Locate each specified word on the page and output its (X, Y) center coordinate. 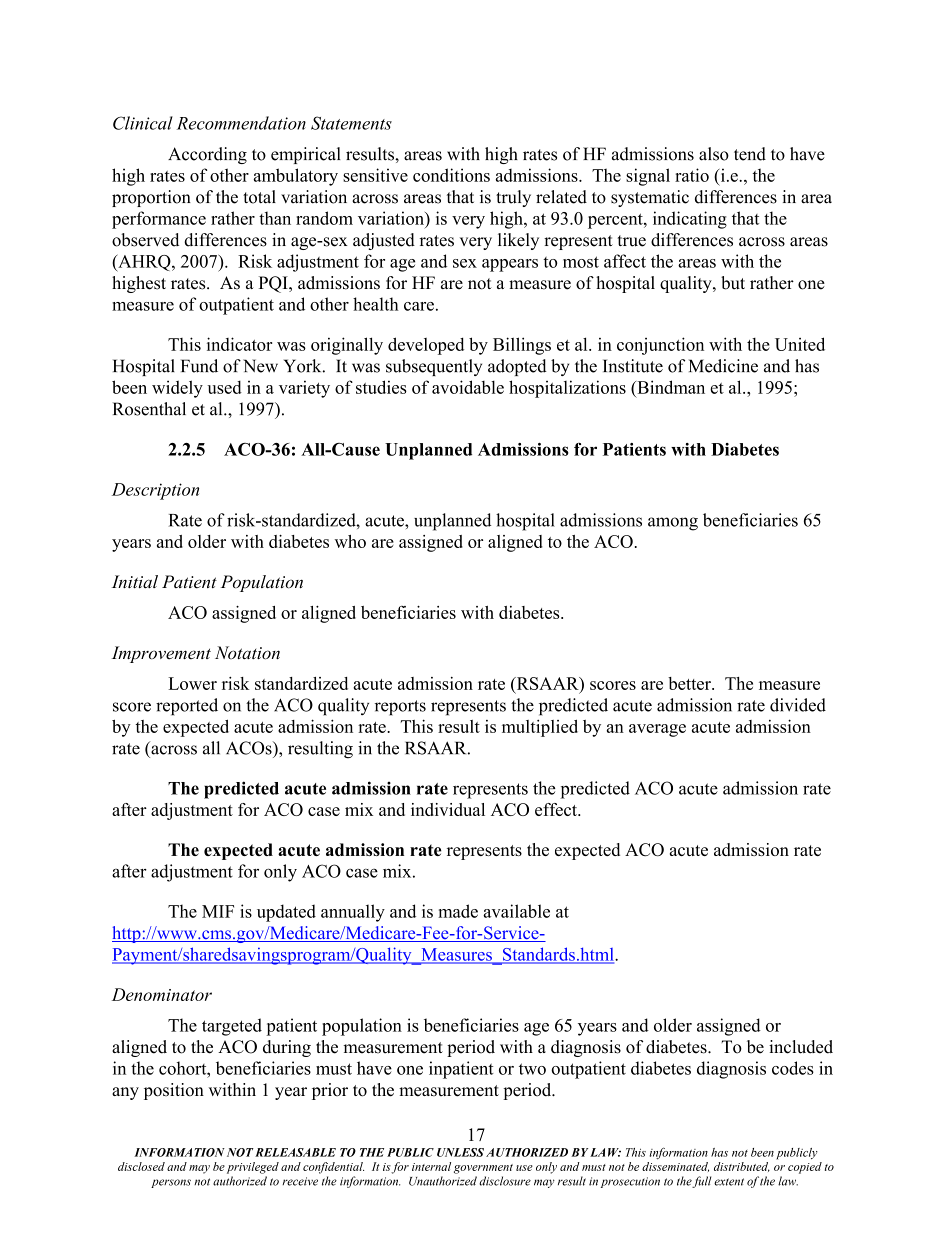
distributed (742, 1167)
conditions (451, 175)
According (207, 155)
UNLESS (460, 1152)
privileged (253, 1168)
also (714, 154)
